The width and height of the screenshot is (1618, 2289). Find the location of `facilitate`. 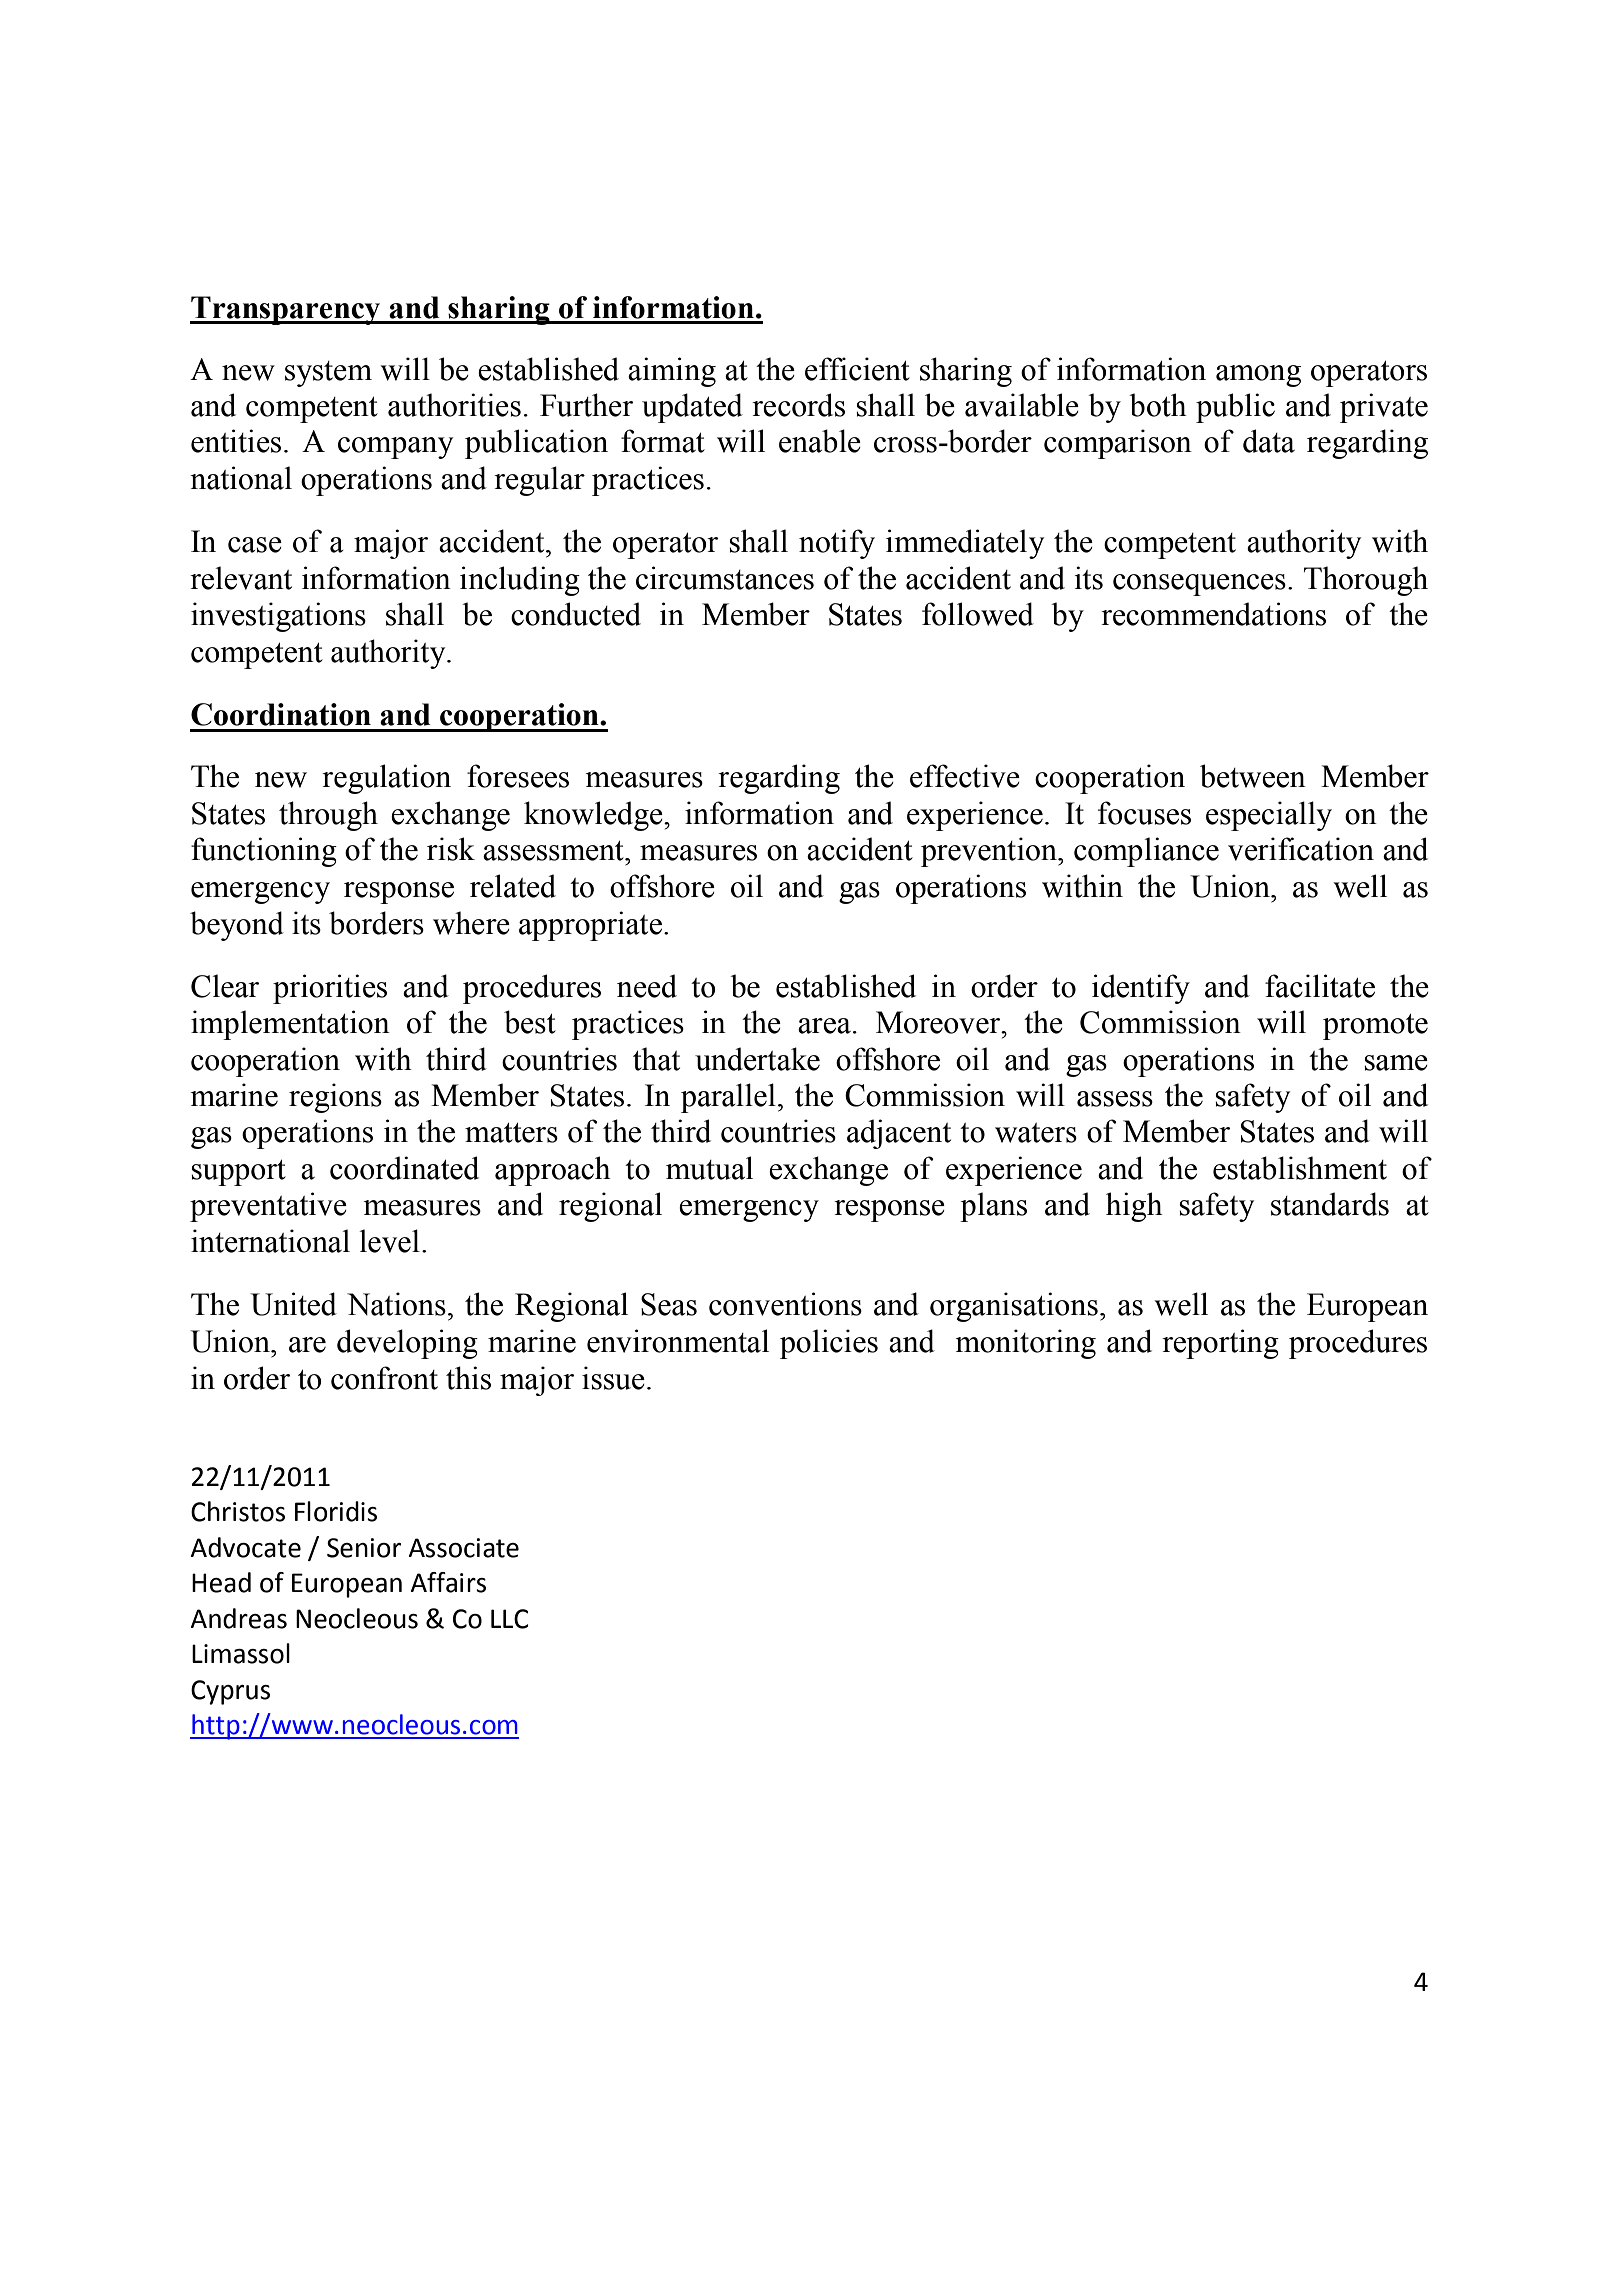

facilitate is located at coordinates (1320, 986).
